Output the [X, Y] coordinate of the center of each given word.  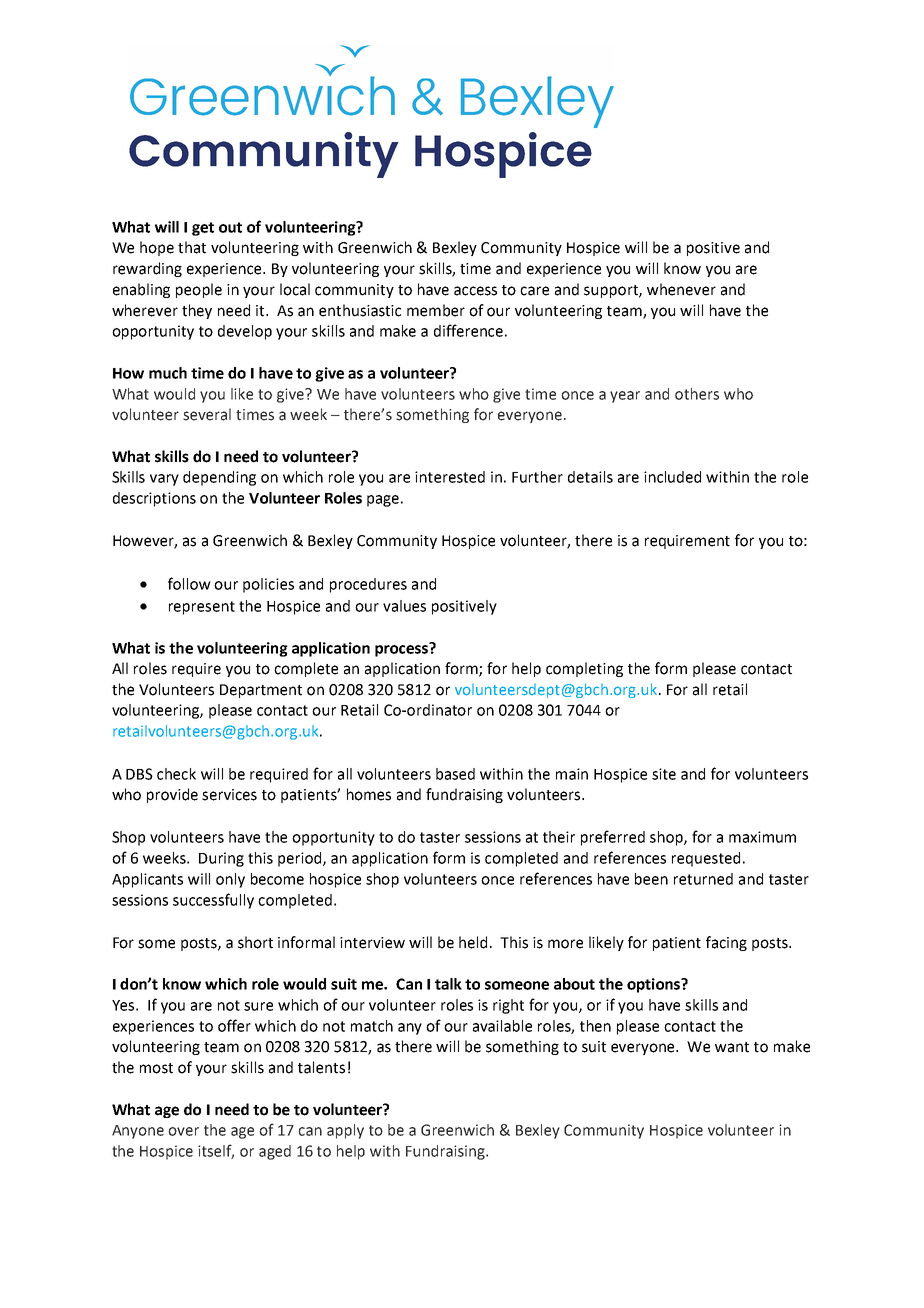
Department [261, 691]
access [475, 291]
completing [584, 669]
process [402, 649]
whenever [681, 289]
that [192, 247]
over [183, 1131]
